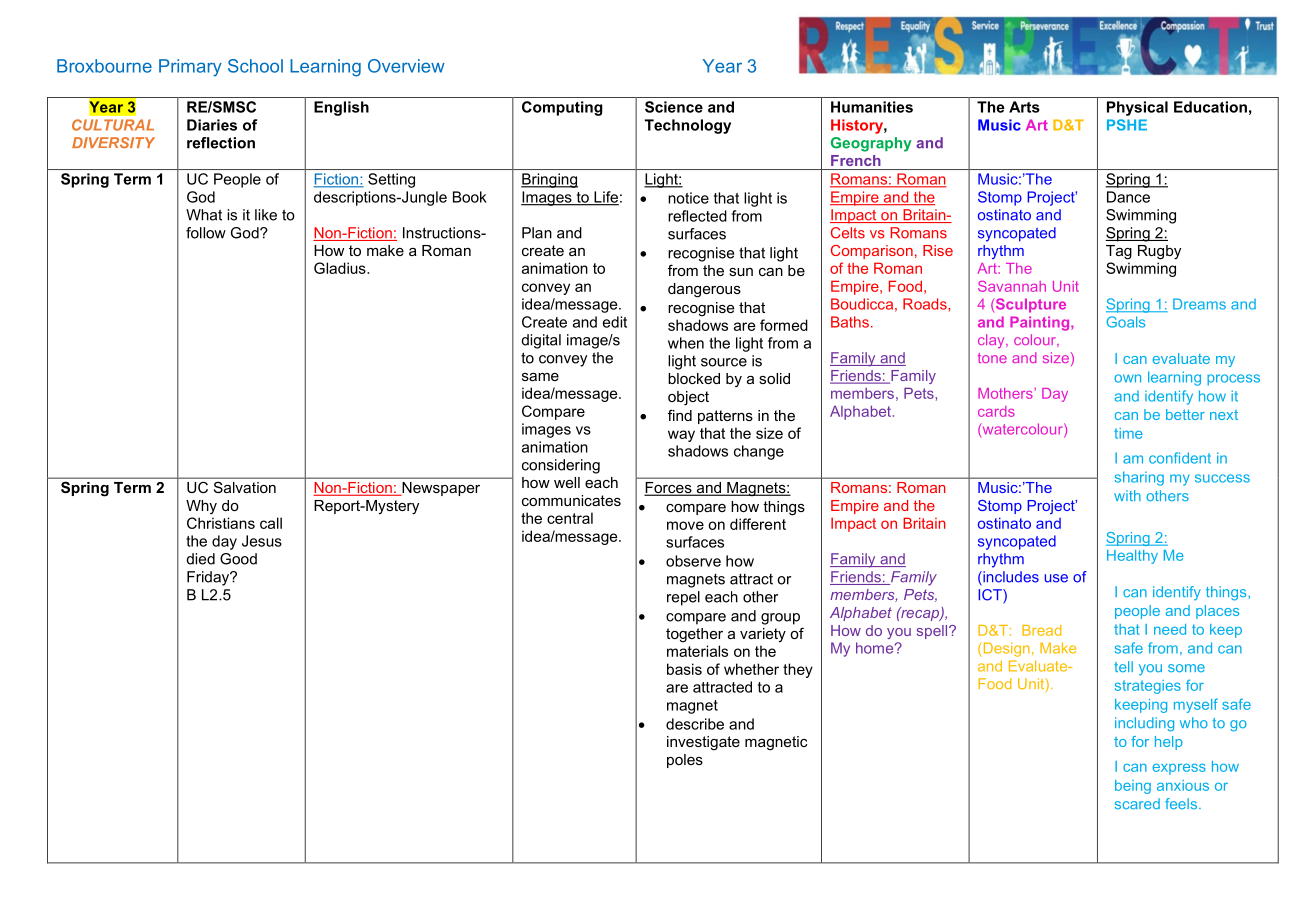 Image resolution: width=1308 pixels, height=924 pixels. What do you see at coordinates (1128, 433) in the screenshot?
I see `time` at bounding box center [1128, 433].
